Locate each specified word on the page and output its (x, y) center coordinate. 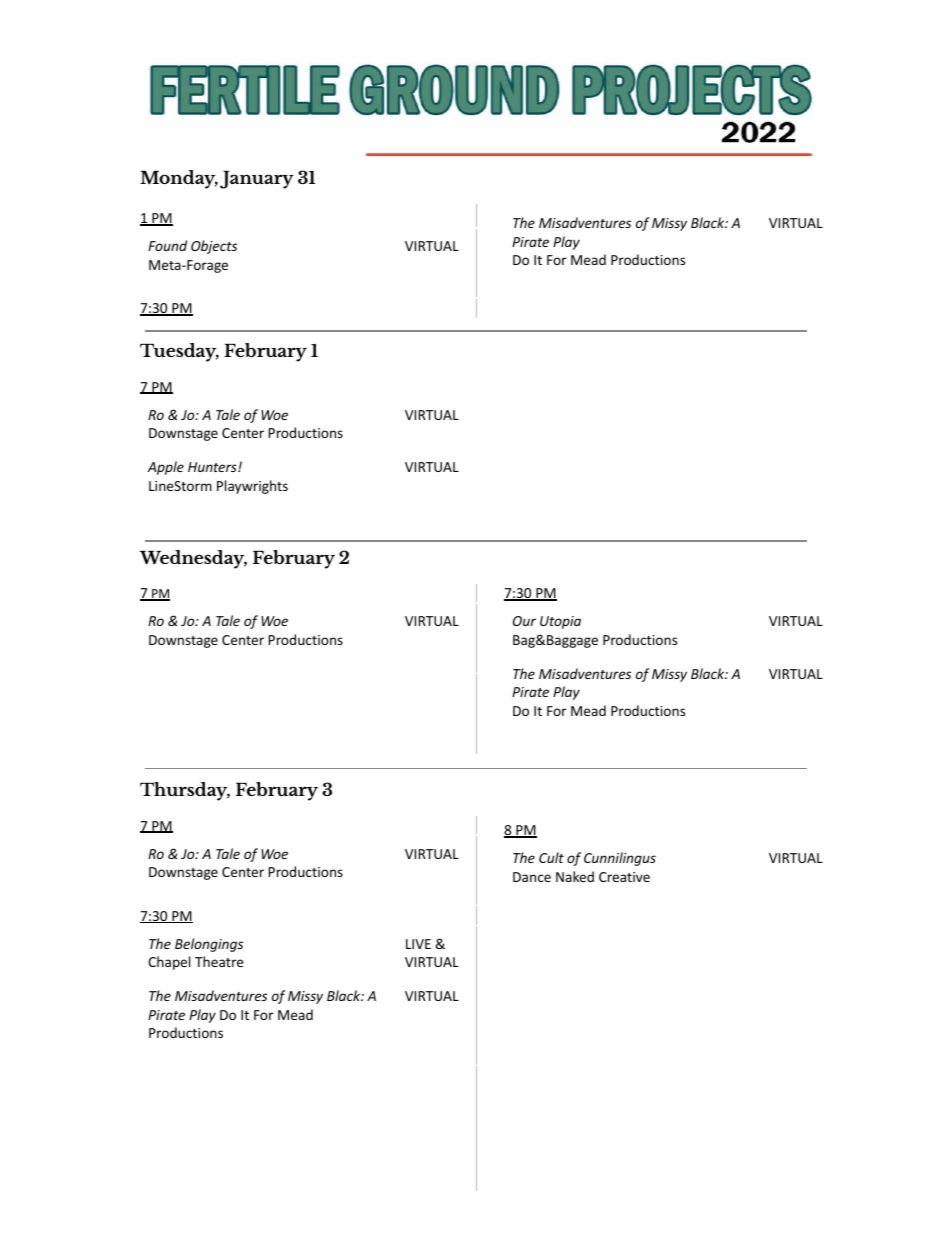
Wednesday (193, 559)
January (257, 180)
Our (524, 621)
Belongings (209, 945)
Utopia (560, 622)
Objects (214, 247)
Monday (179, 179)
